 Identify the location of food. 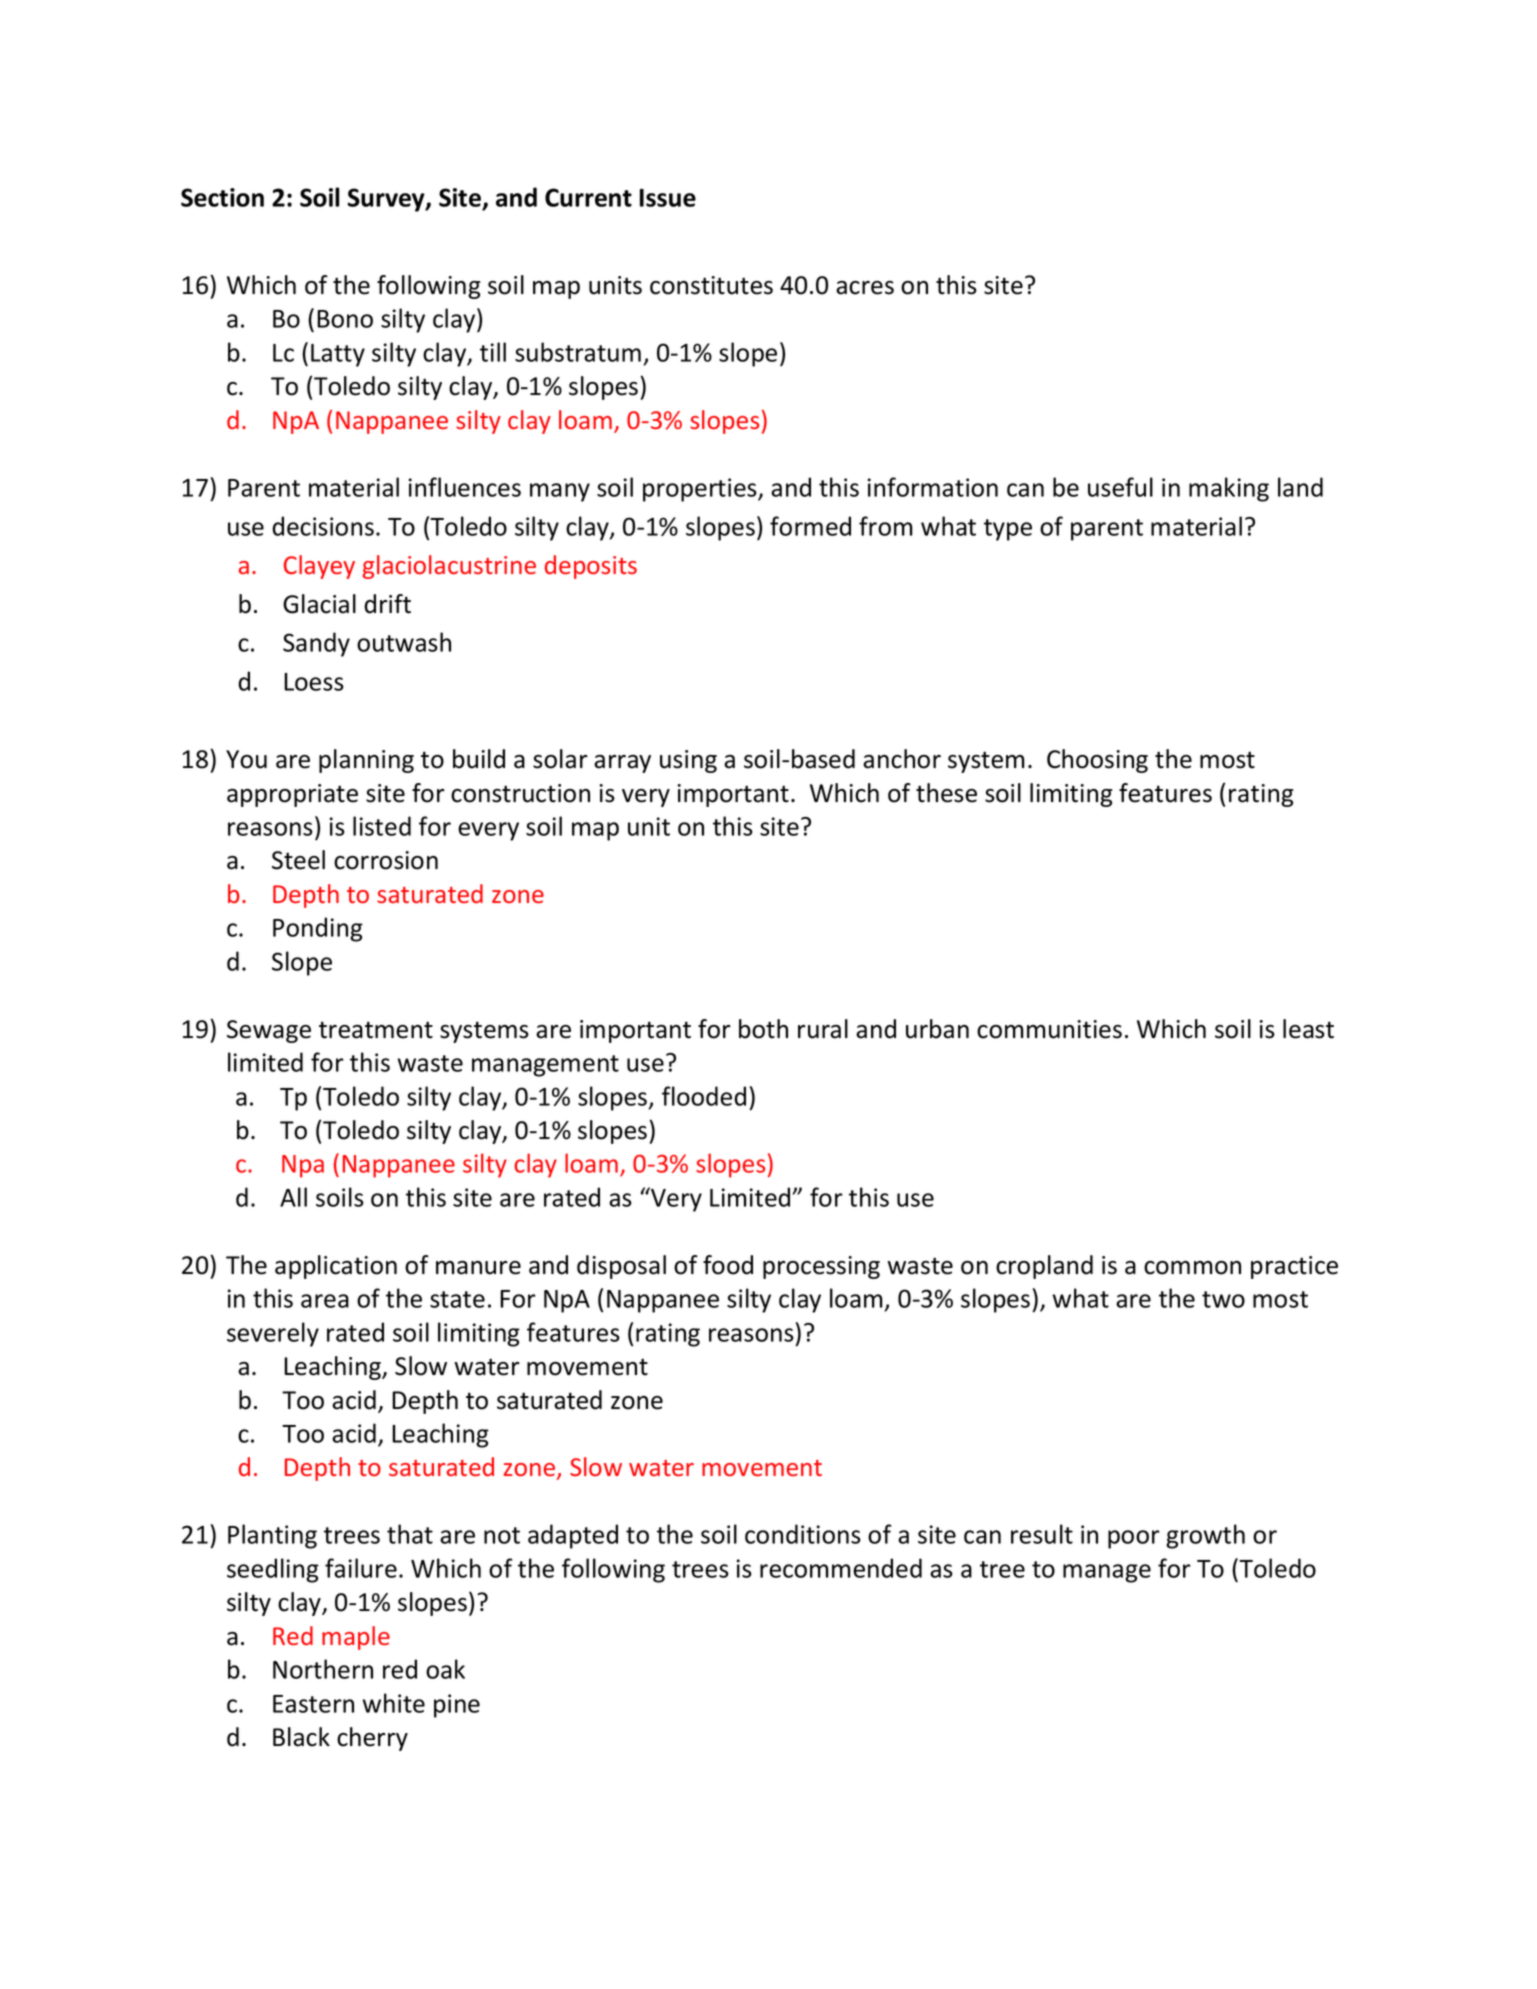
(728, 1265).
